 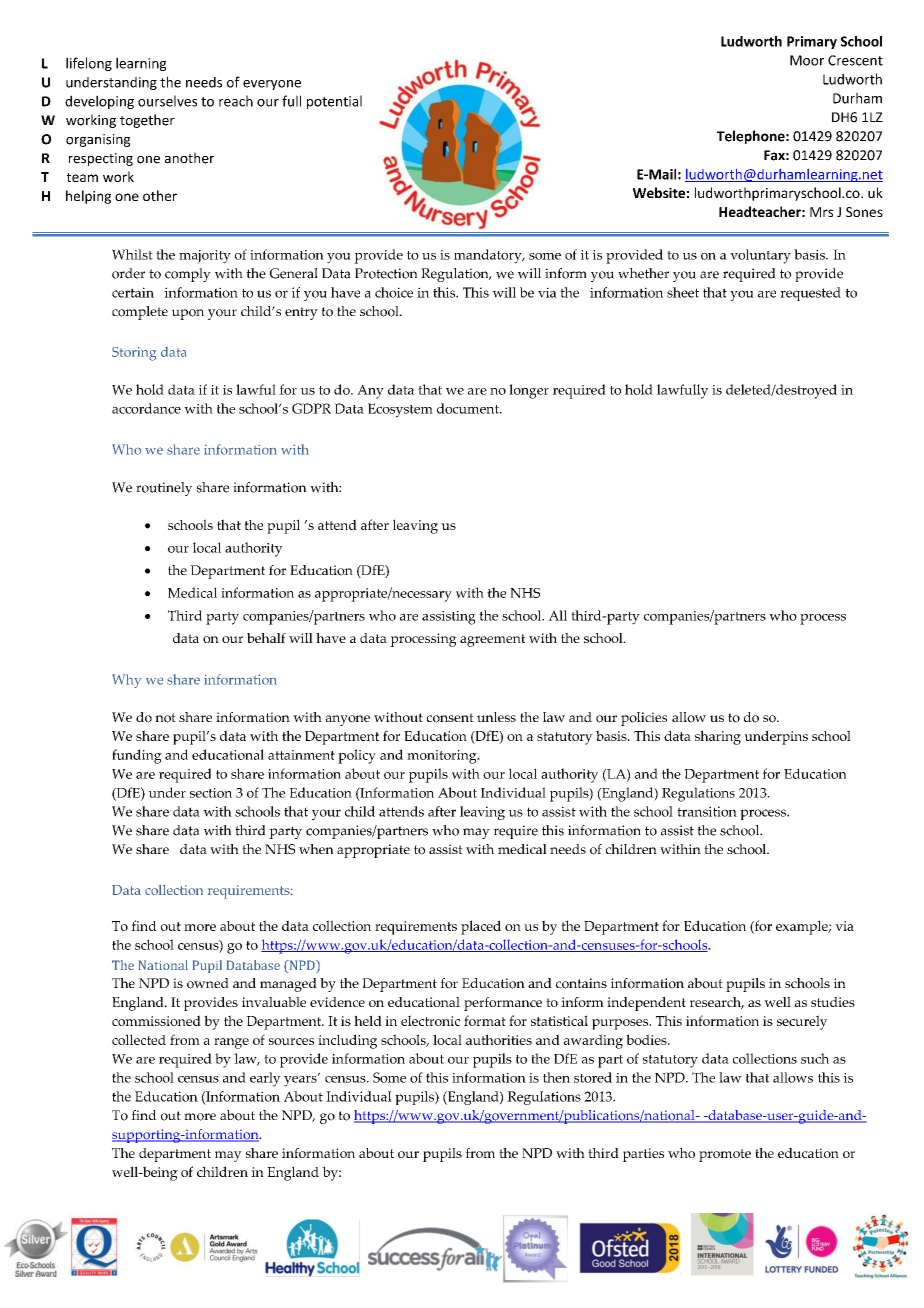 I want to click on early, so click(x=265, y=1079).
